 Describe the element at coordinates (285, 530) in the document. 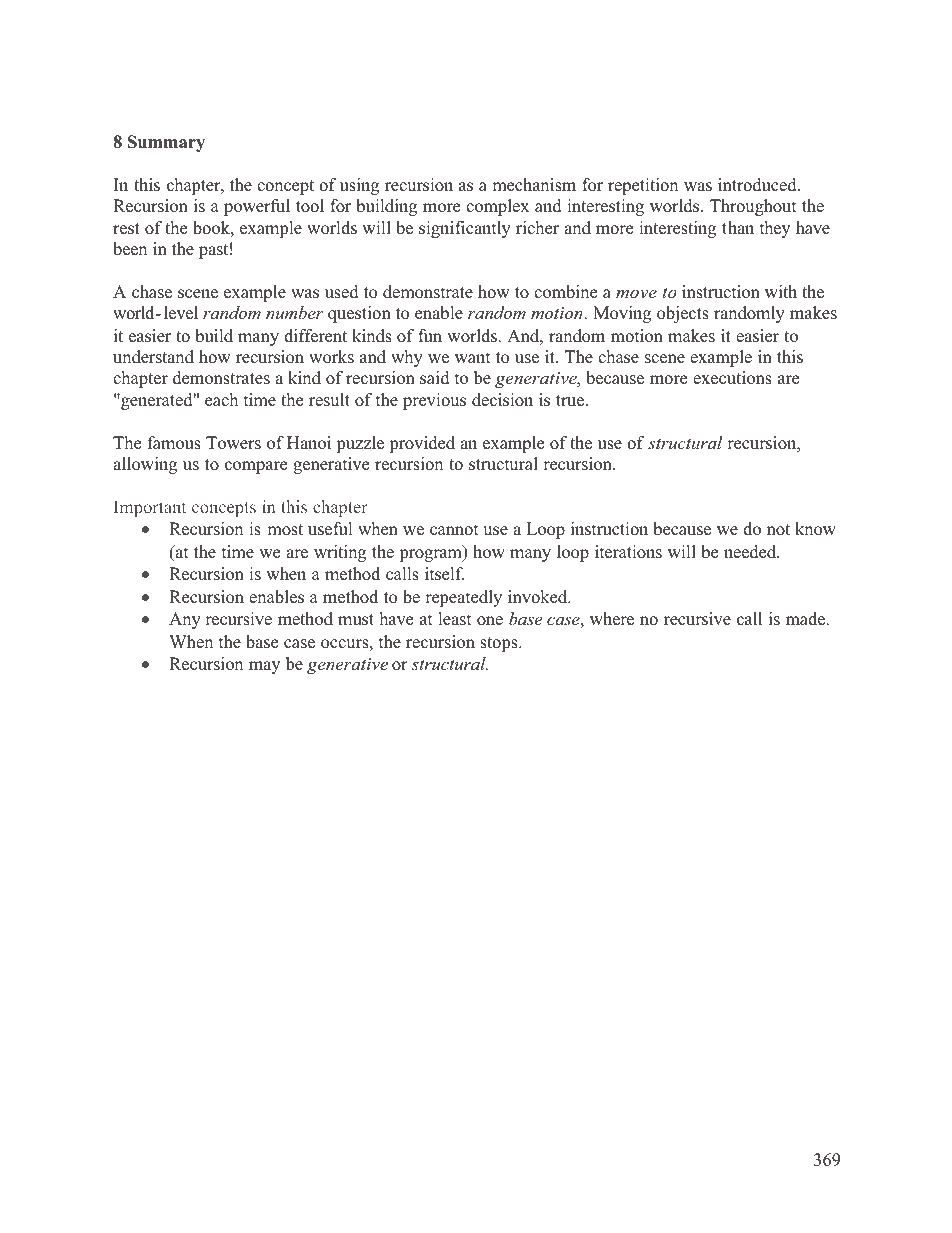

I see `most` at that location.
